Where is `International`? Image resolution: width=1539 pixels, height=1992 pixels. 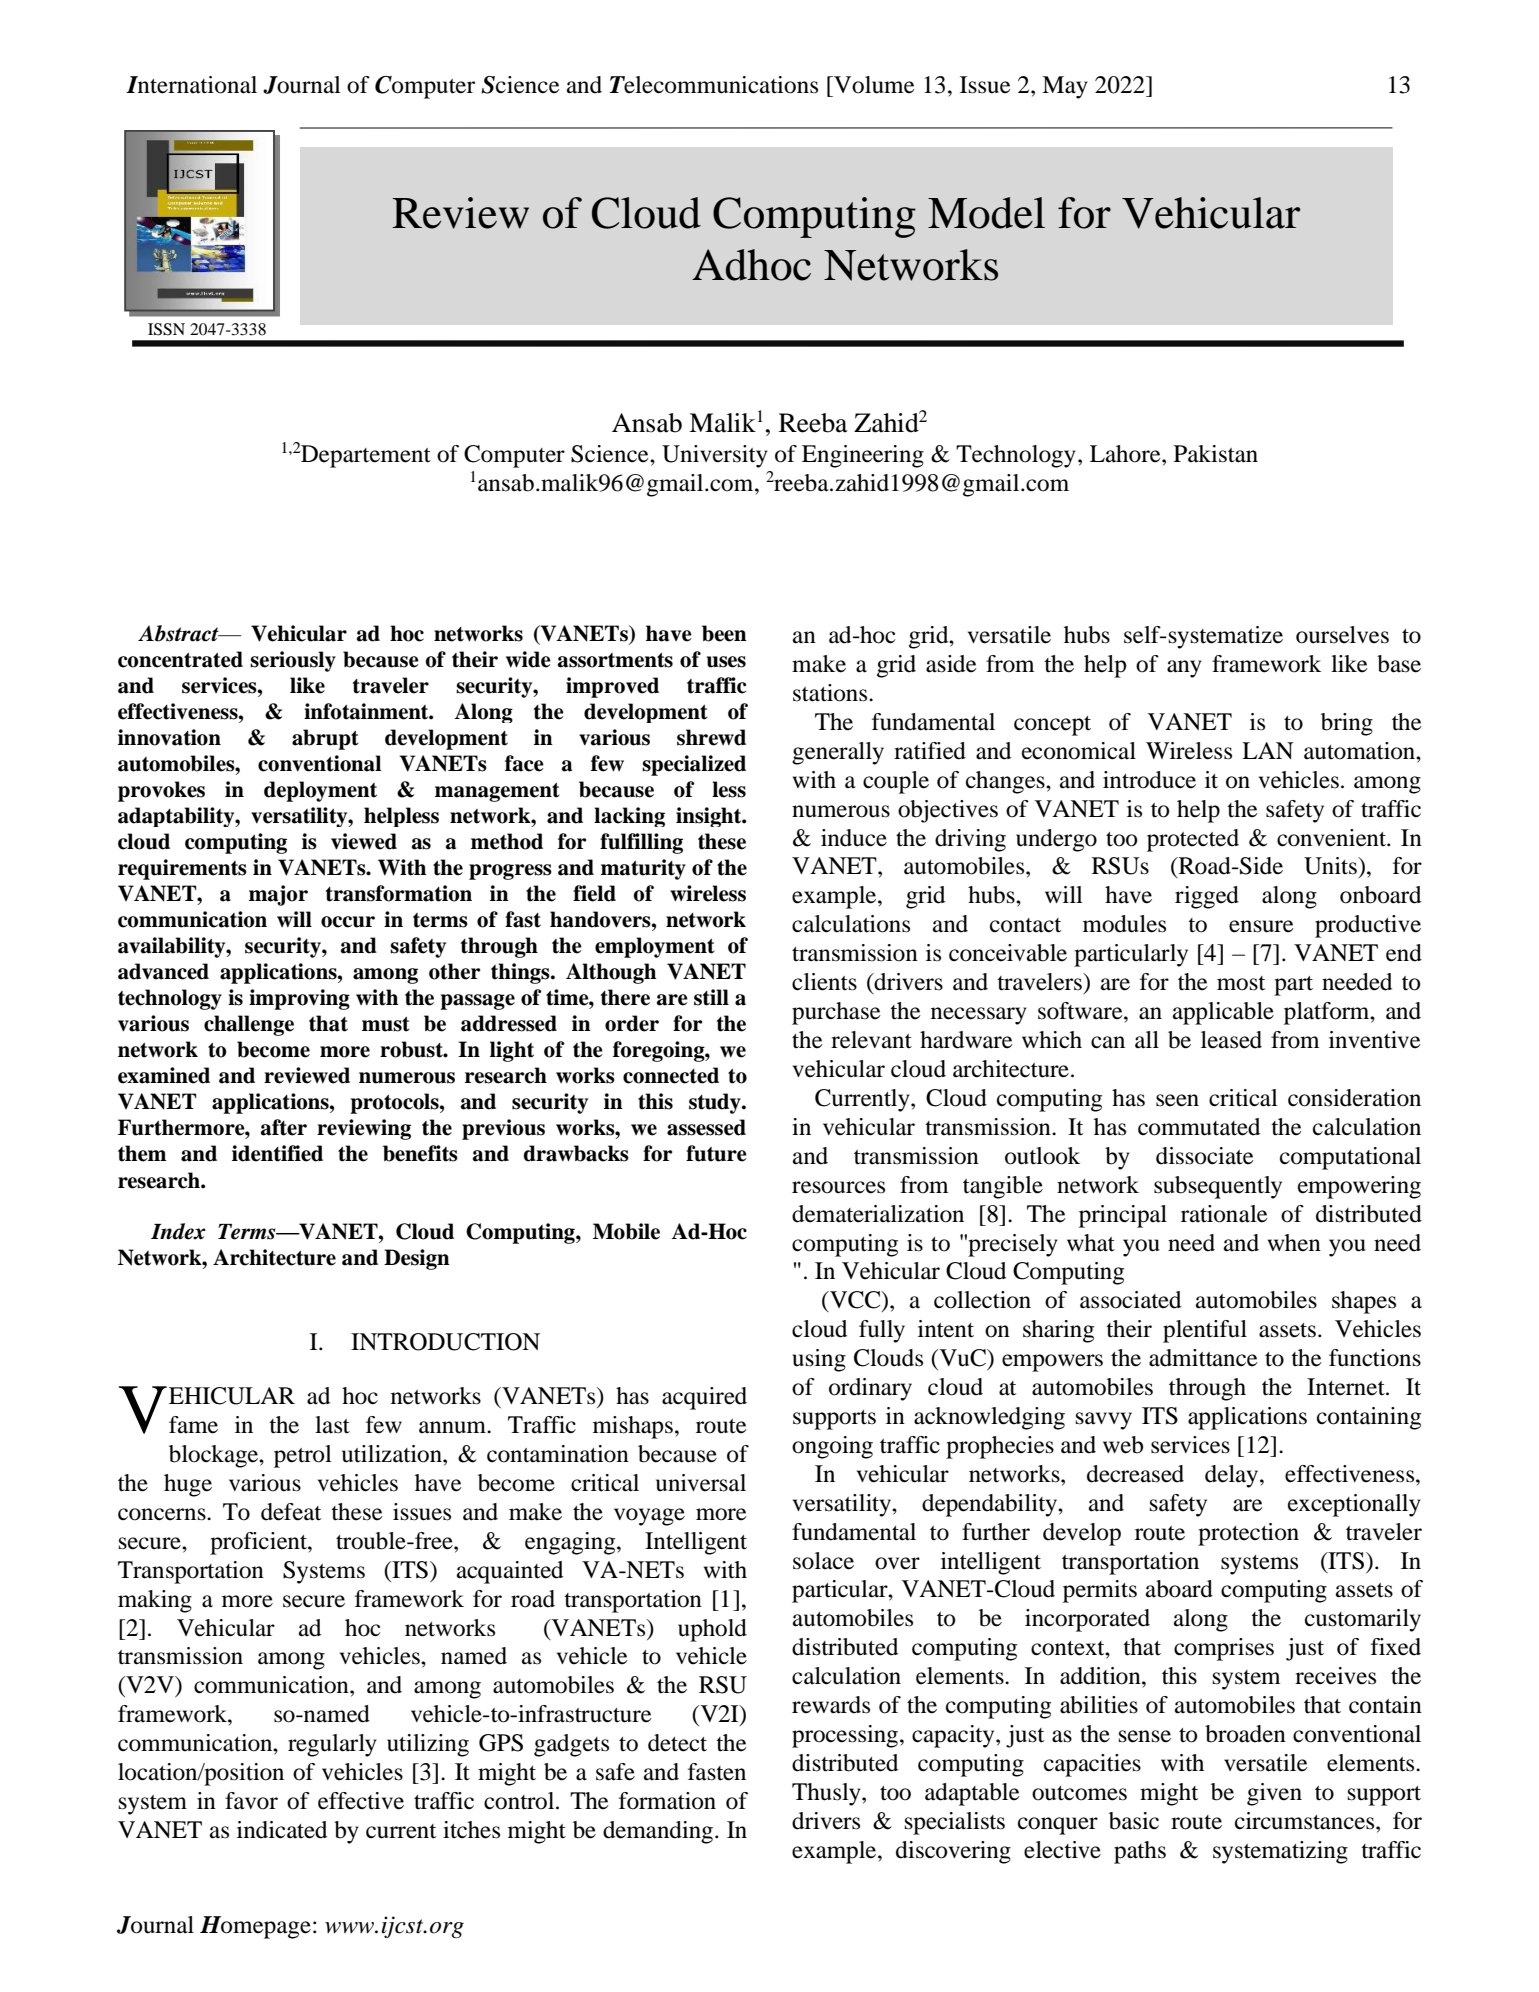 International is located at coordinates (191, 85).
